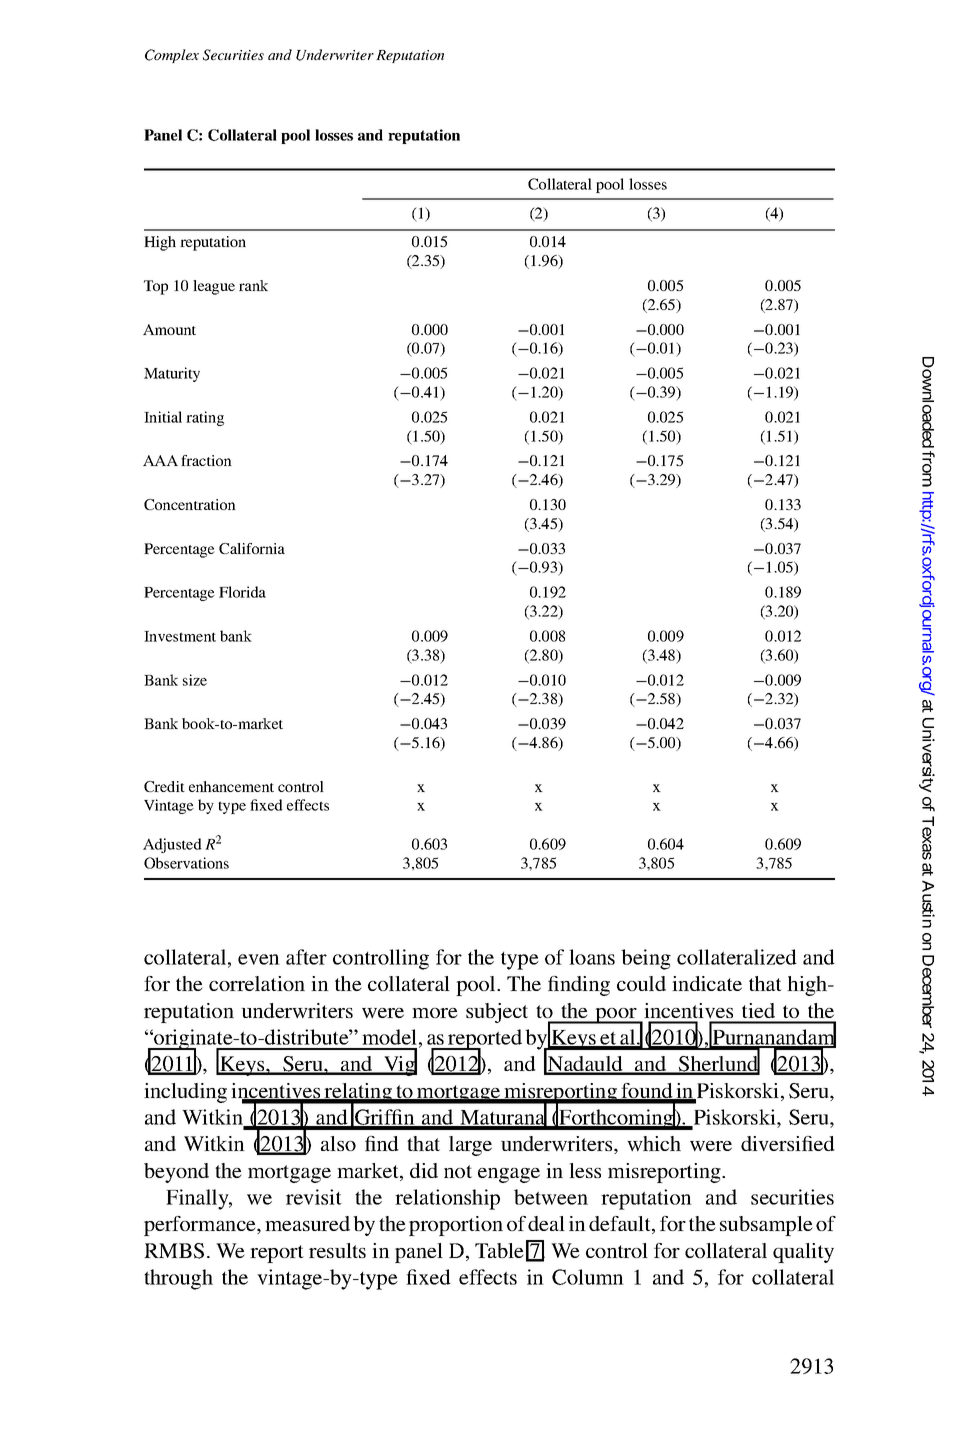 The image size is (960, 1448). Describe the element at coordinates (231, 786) in the document. I see `enhancement` at that location.
